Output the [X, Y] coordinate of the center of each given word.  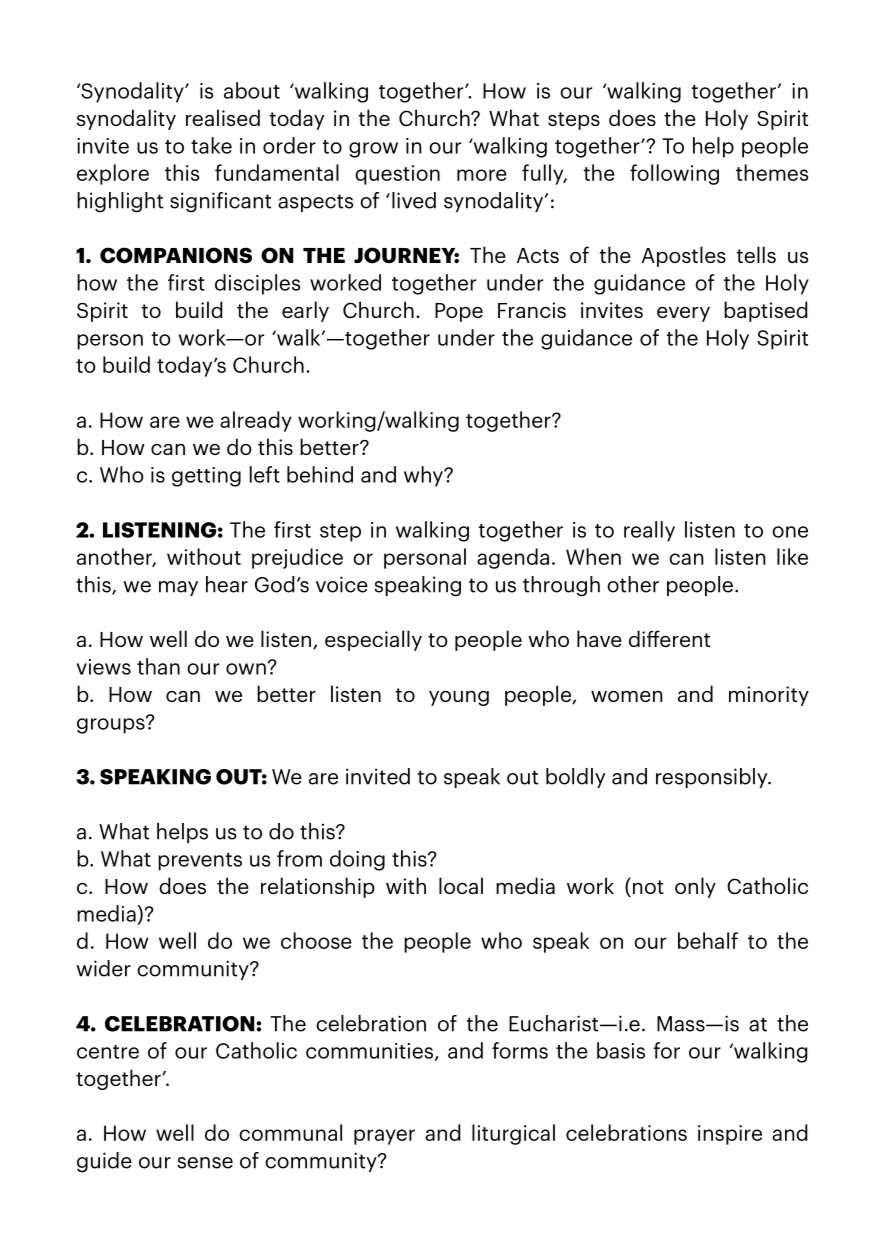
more [482, 175]
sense [205, 1163]
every [683, 314]
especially [373, 640]
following [674, 174]
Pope [459, 312]
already [256, 421]
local [461, 885]
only [695, 887]
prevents [200, 862]
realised [223, 117]
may [178, 588]
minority [769, 696]
